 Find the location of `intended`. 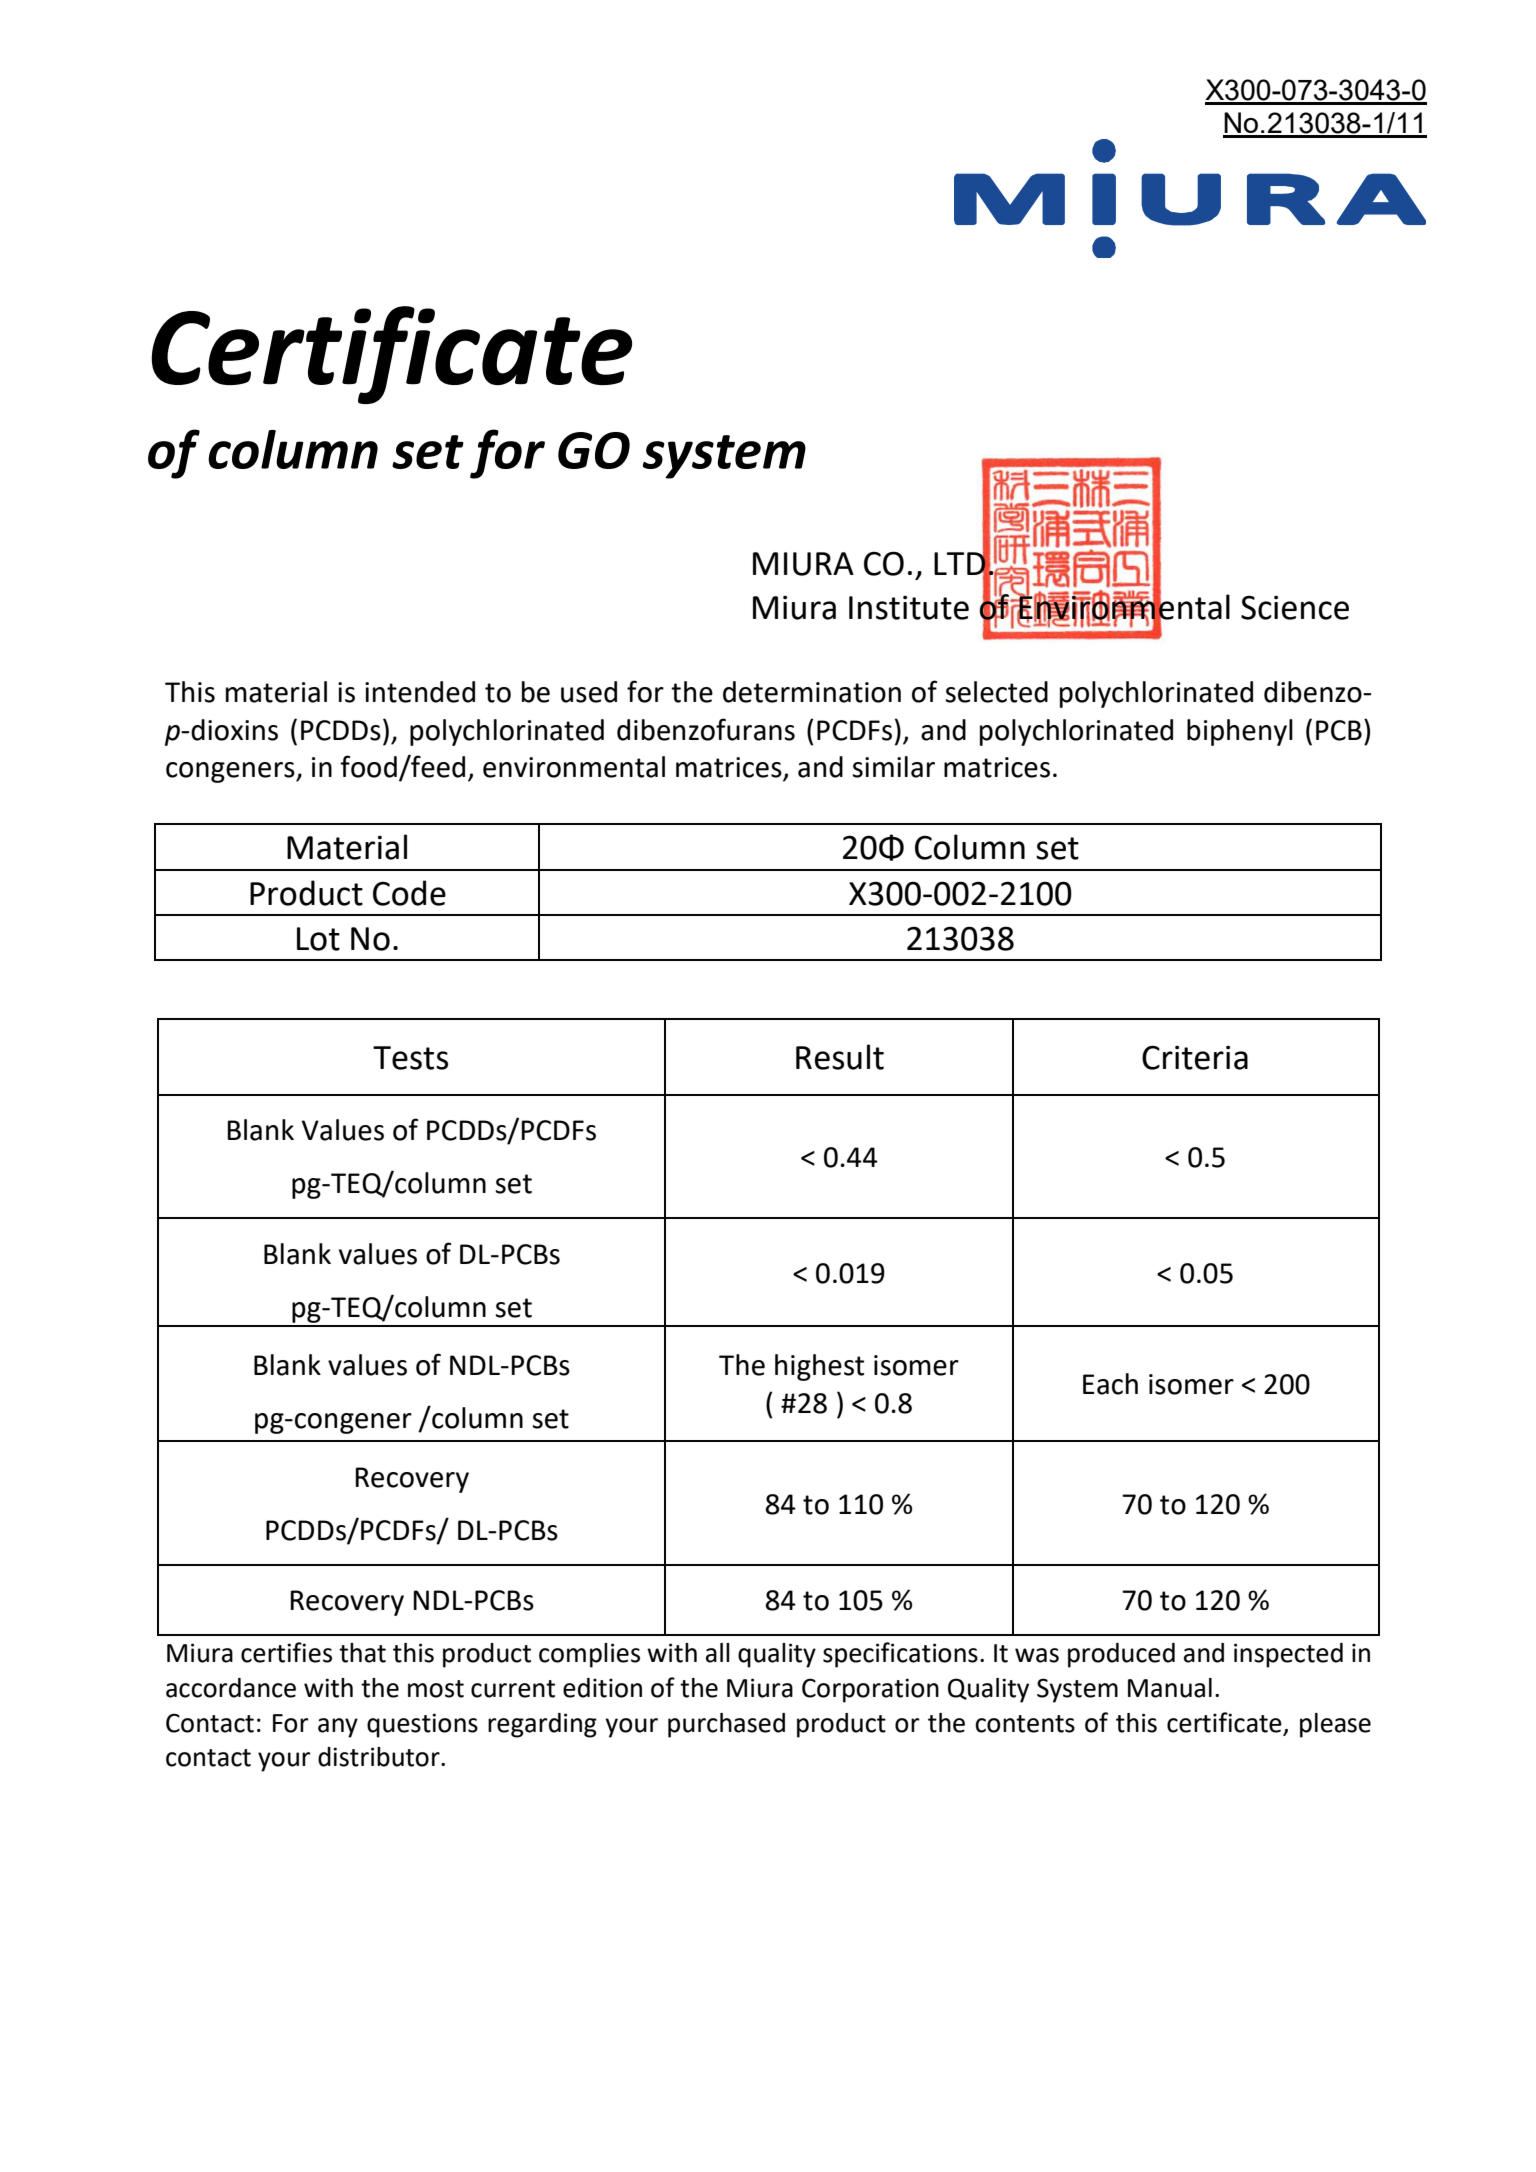

intended is located at coordinates (420, 692).
